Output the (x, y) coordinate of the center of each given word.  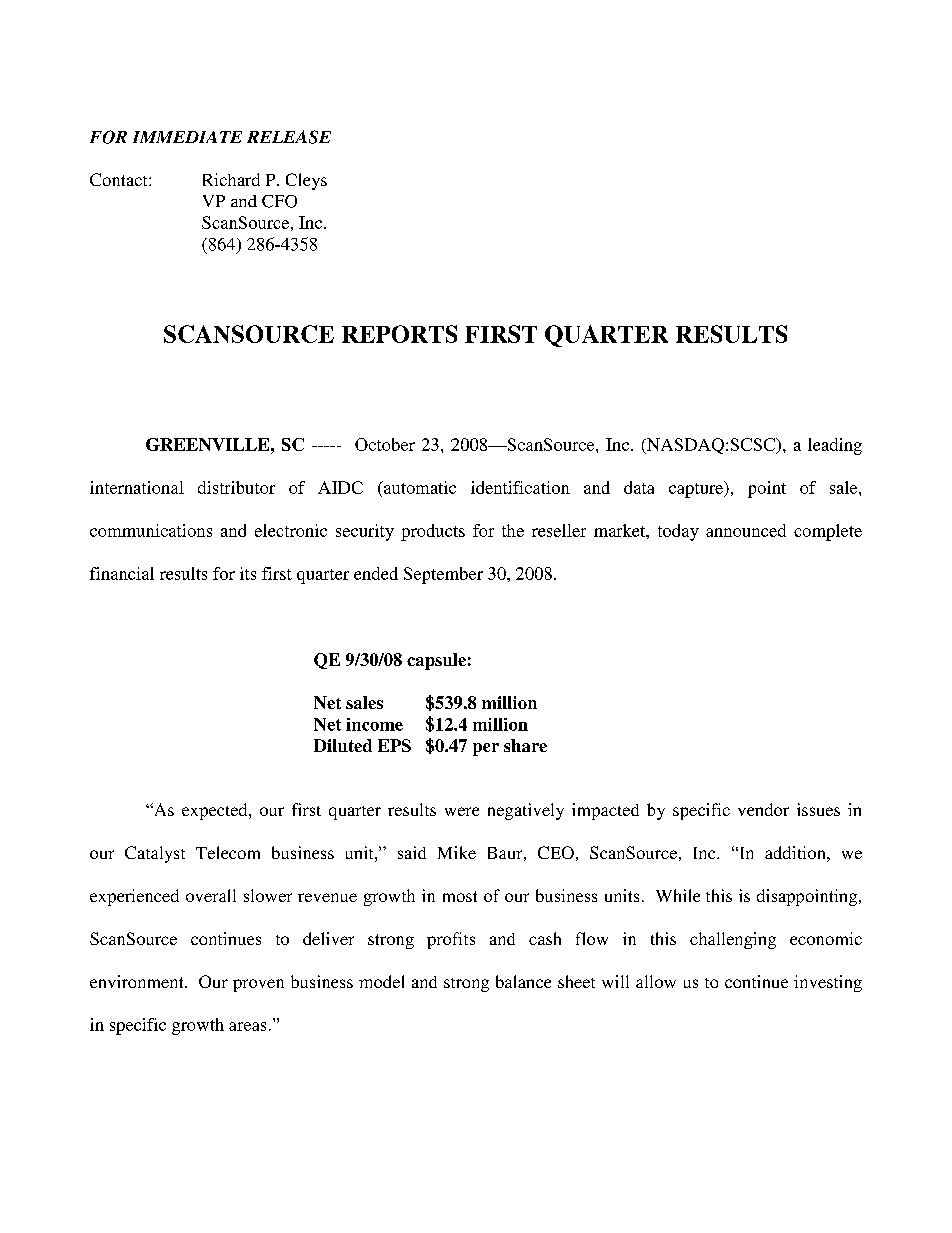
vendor (763, 809)
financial (122, 573)
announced (746, 530)
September (443, 575)
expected (216, 811)
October (385, 444)
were (462, 811)
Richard (231, 179)
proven (258, 985)
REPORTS (399, 334)
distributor (236, 487)
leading (835, 446)
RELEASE (289, 137)
